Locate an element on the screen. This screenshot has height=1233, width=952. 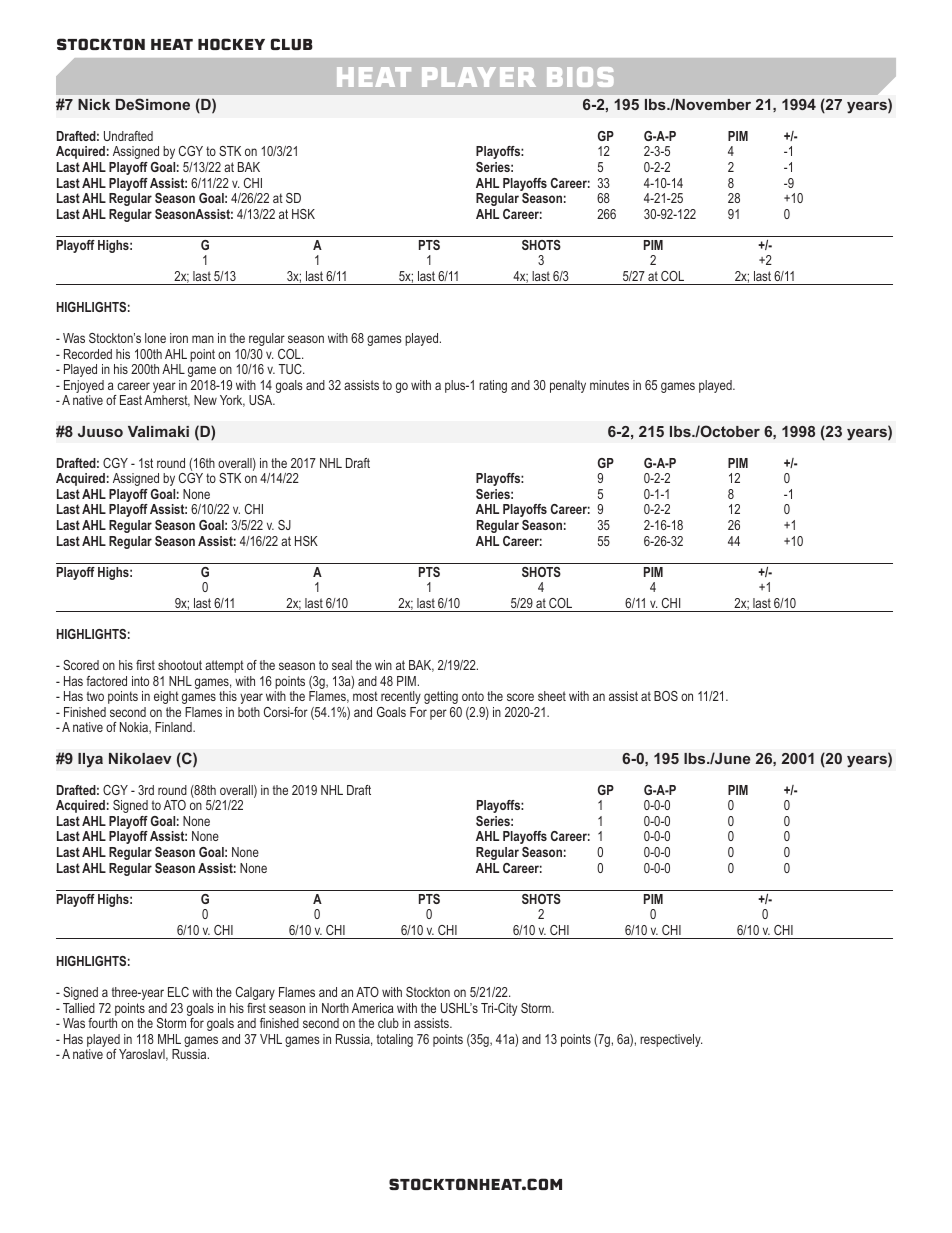
sheet is located at coordinates (552, 696).
